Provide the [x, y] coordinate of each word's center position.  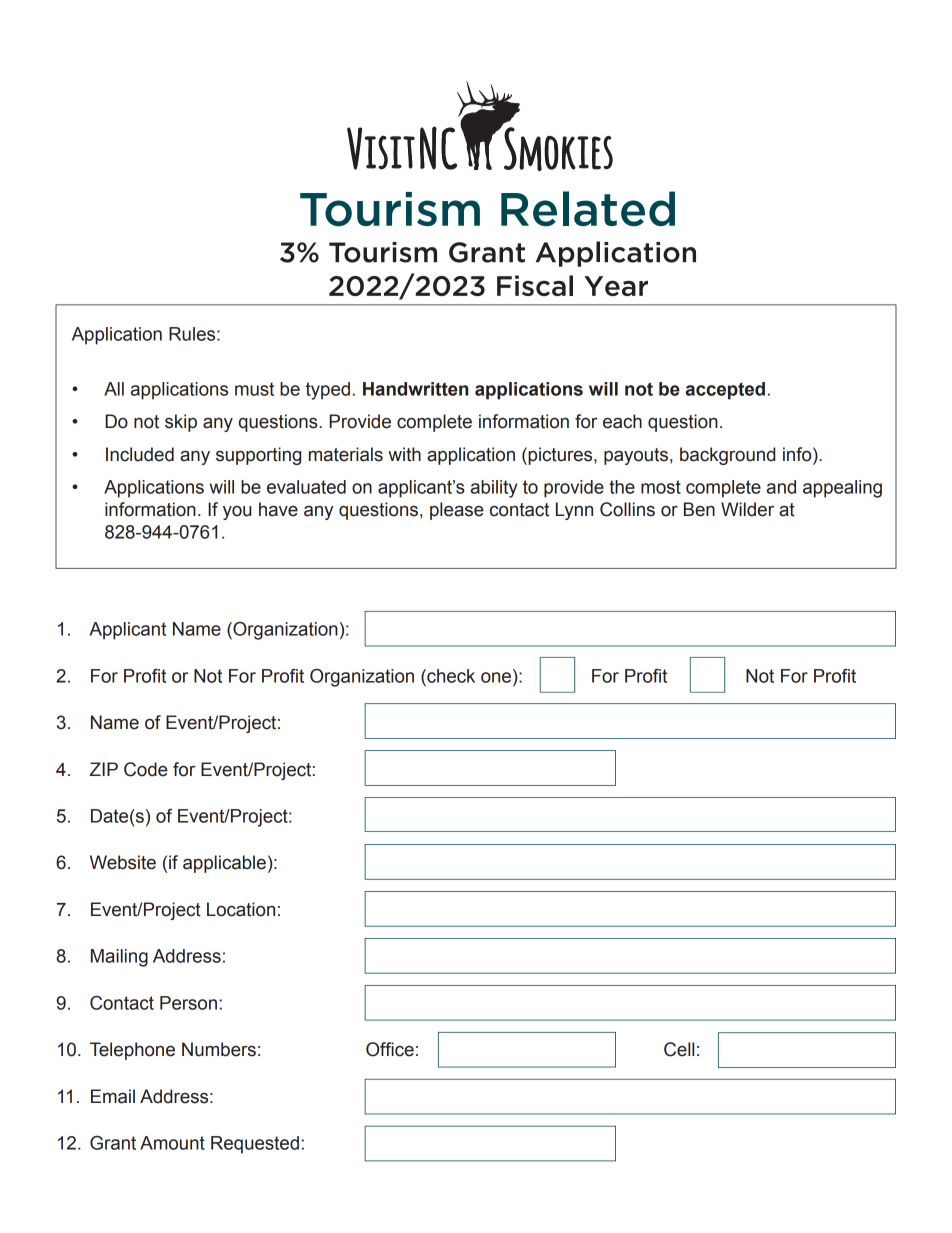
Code [146, 769]
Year [616, 286]
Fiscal [535, 285]
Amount [172, 1143]
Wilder [747, 509]
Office [390, 1049]
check [450, 676]
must [254, 389]
